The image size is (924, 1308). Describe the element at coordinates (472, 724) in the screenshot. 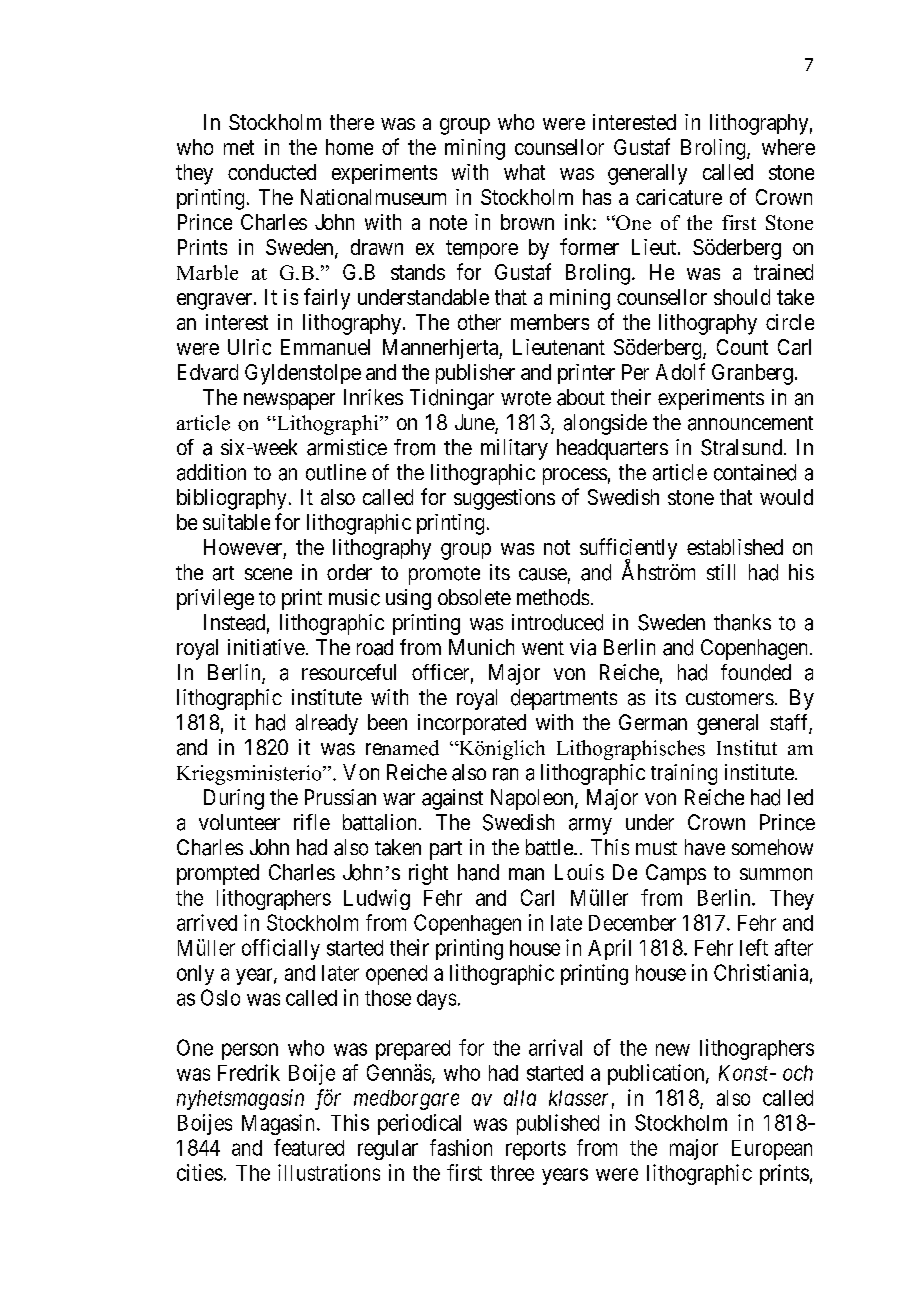

I see `incorporated` at that location.
